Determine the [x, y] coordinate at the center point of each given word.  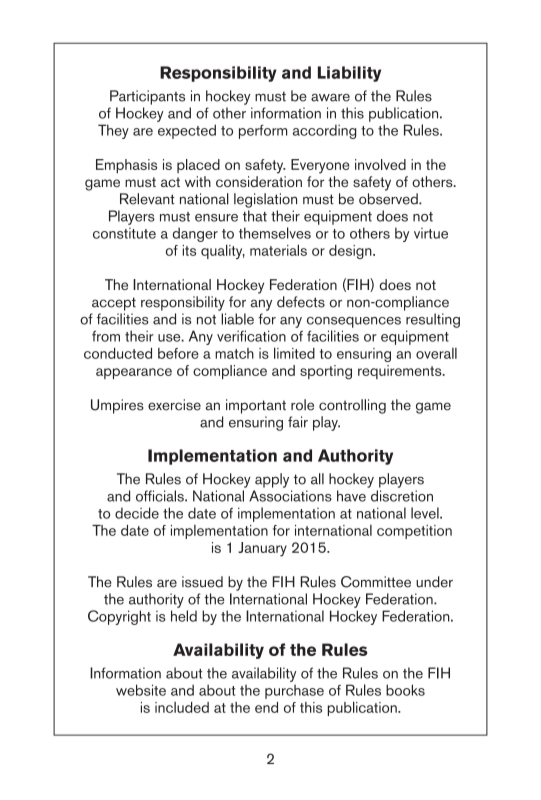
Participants [147, 97]
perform [263, 132]
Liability [349, 74]
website [141, 690]
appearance [134, 373]
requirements [401, 372]
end [266, 707]
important [256, 406]
